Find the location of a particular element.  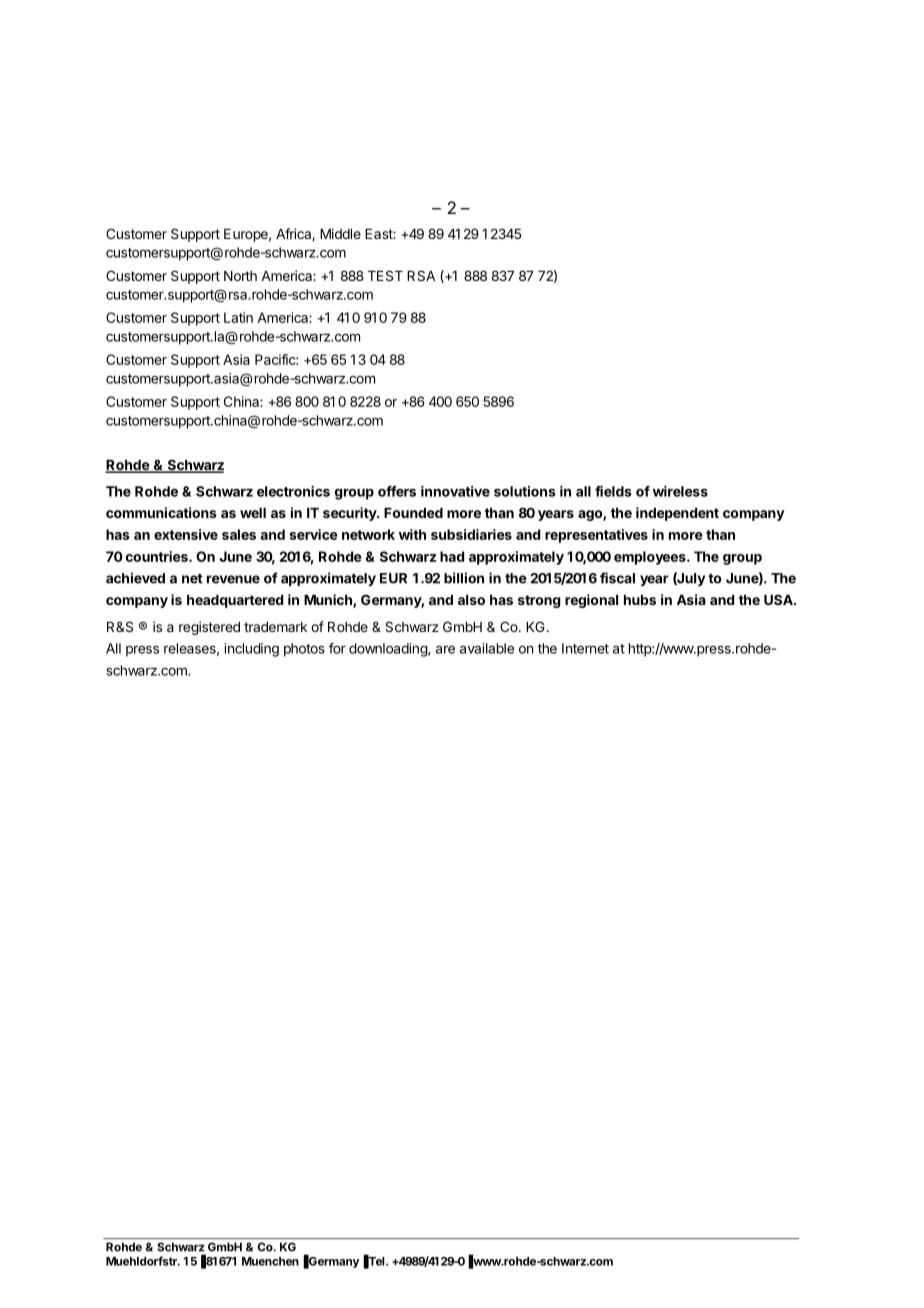

Middle is located at coordinates (340, 233).
